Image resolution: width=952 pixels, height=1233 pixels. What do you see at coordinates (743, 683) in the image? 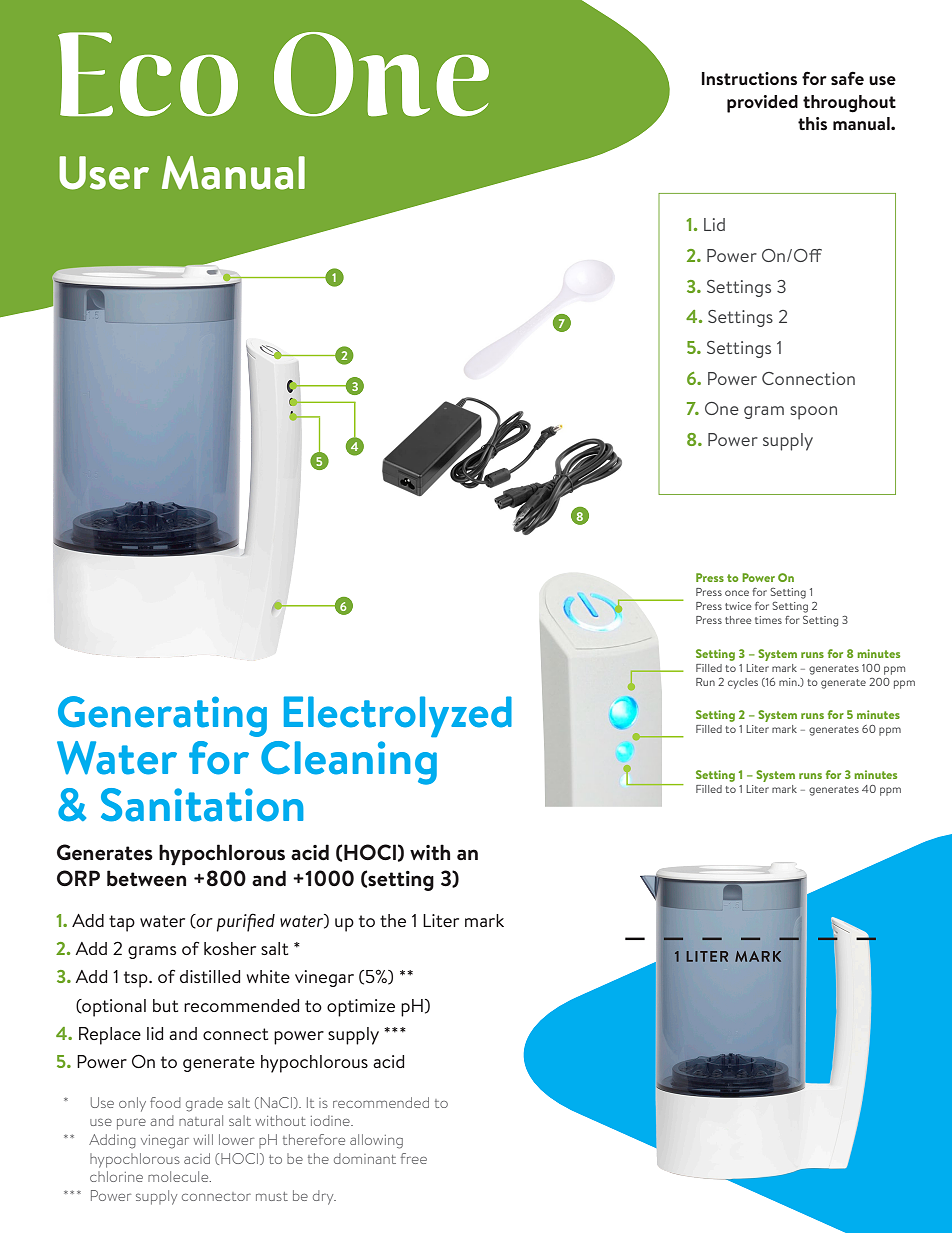
I see `cycles` at bounding box center [743, 683].
